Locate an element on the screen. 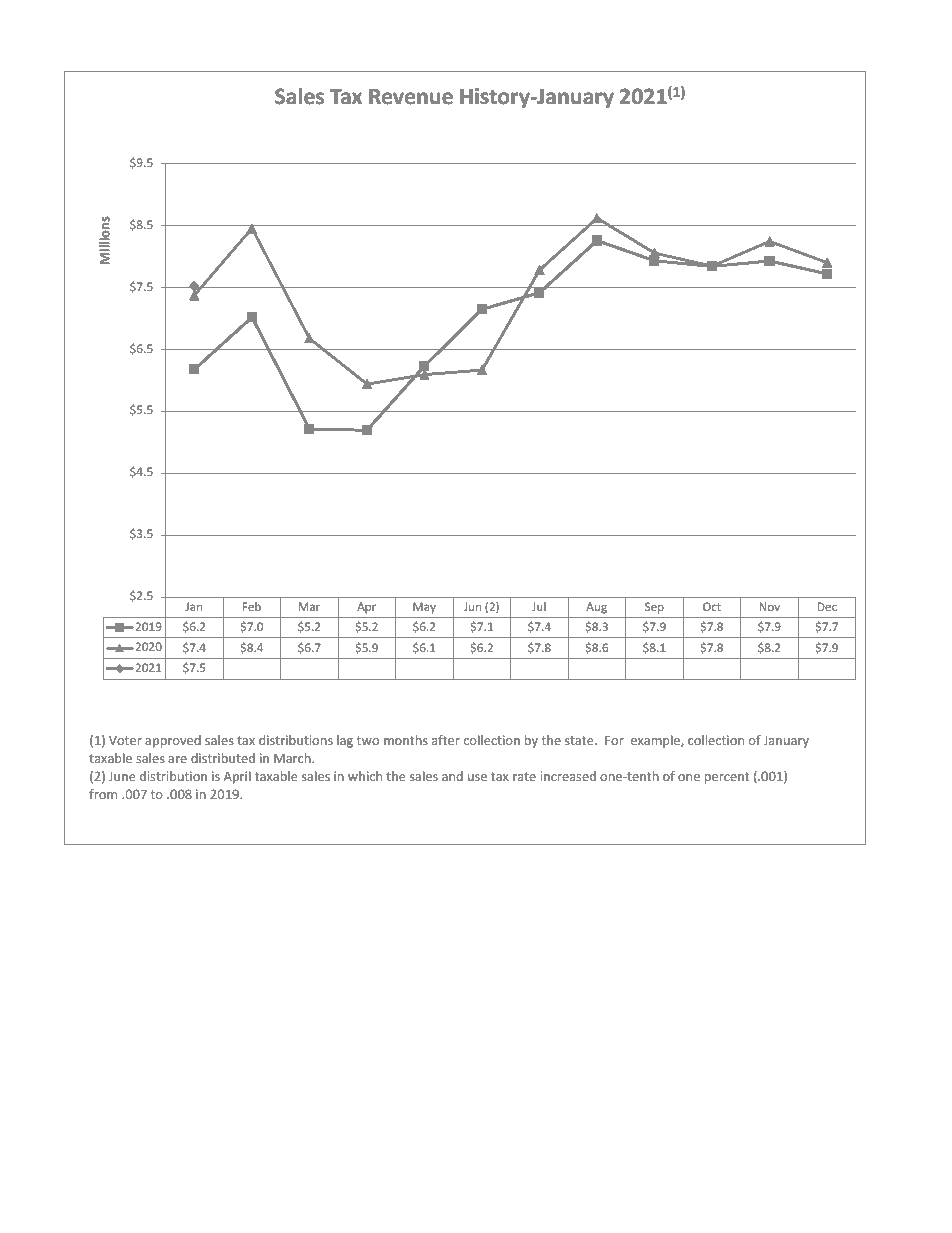 The height and width of the screenshot is (1233, 952). Oct is located at coordinates (712, 606).
